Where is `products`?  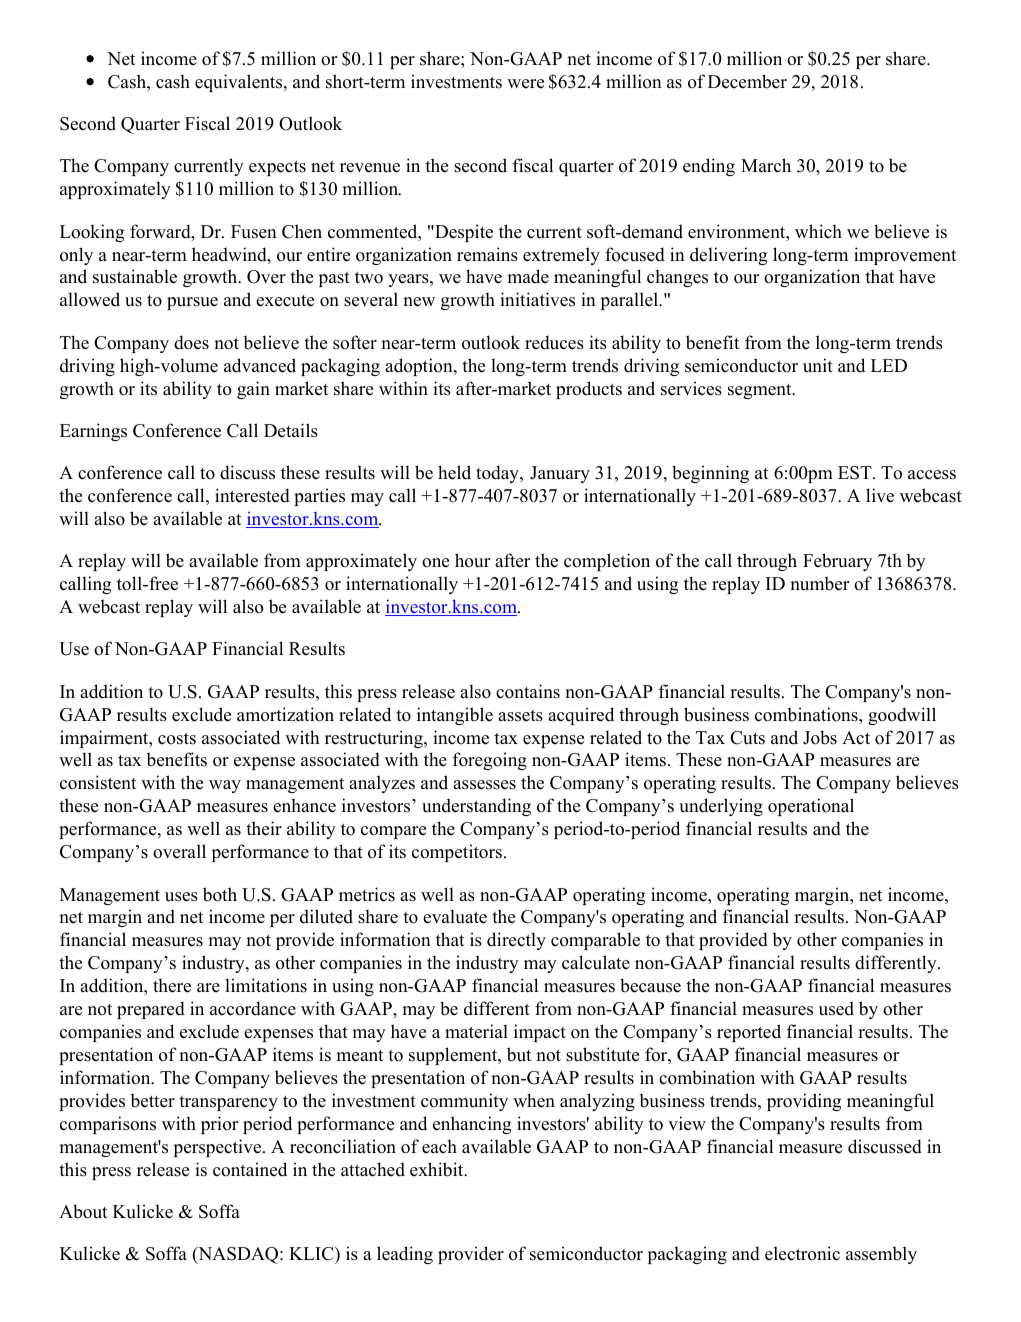 products is located at coordinates (589, 390).
